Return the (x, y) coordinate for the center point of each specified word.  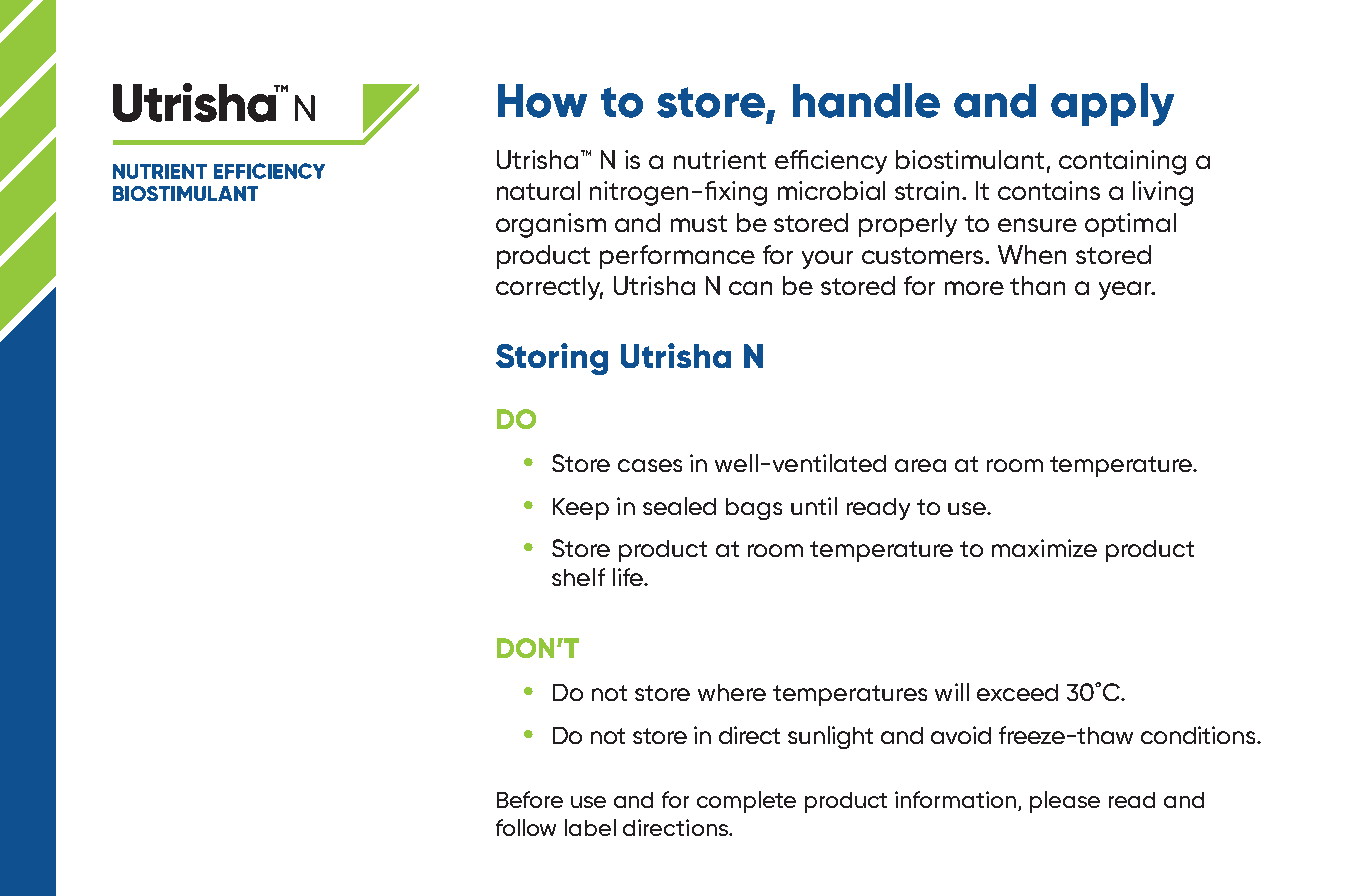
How (542, 101)
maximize (1044, 548)
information (957, 801)
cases (650, 465)
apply (1112, 104)
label (590, 827)
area (920, 465)
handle (866, 100)
